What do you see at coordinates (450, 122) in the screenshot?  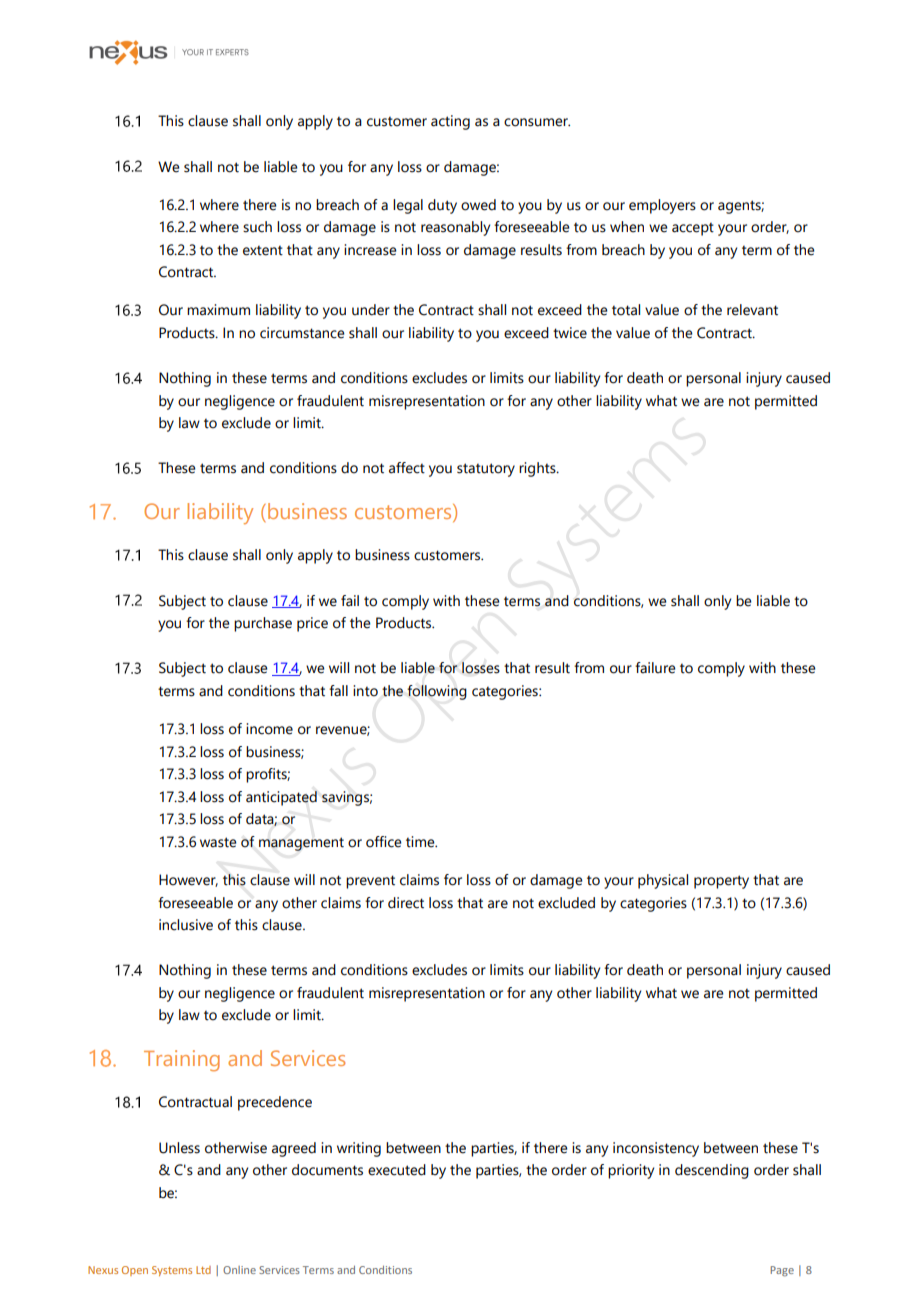 I see `acting` at bounding box center [450, 122].
